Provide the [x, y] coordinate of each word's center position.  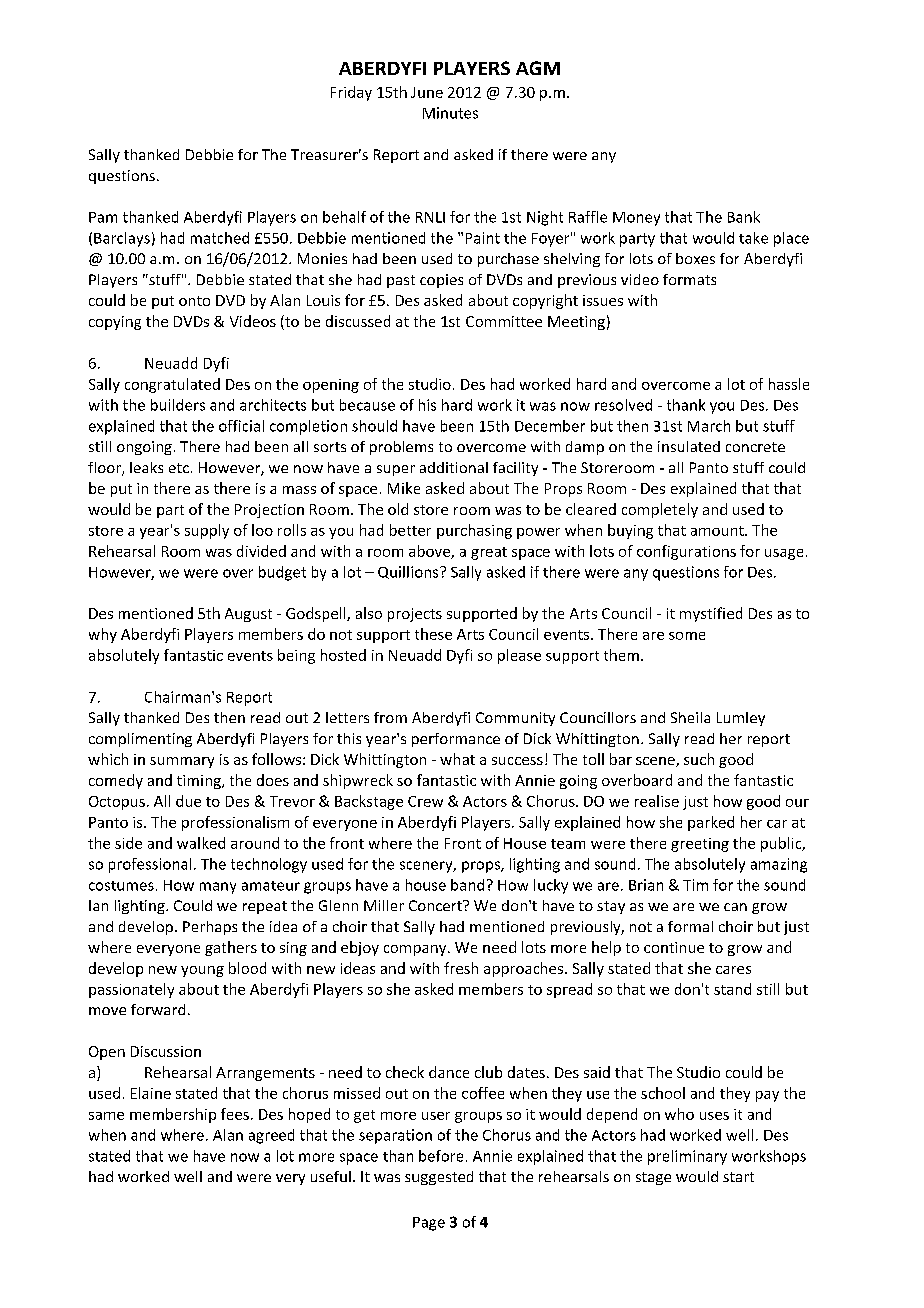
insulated [689, 446]
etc [179, 468]
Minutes [450, 113]
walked [201, 843]
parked [711, 823]
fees [235, 1114]
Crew [425, 801]
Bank [744, 217]
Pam [103, 217]
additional [454, 467]
